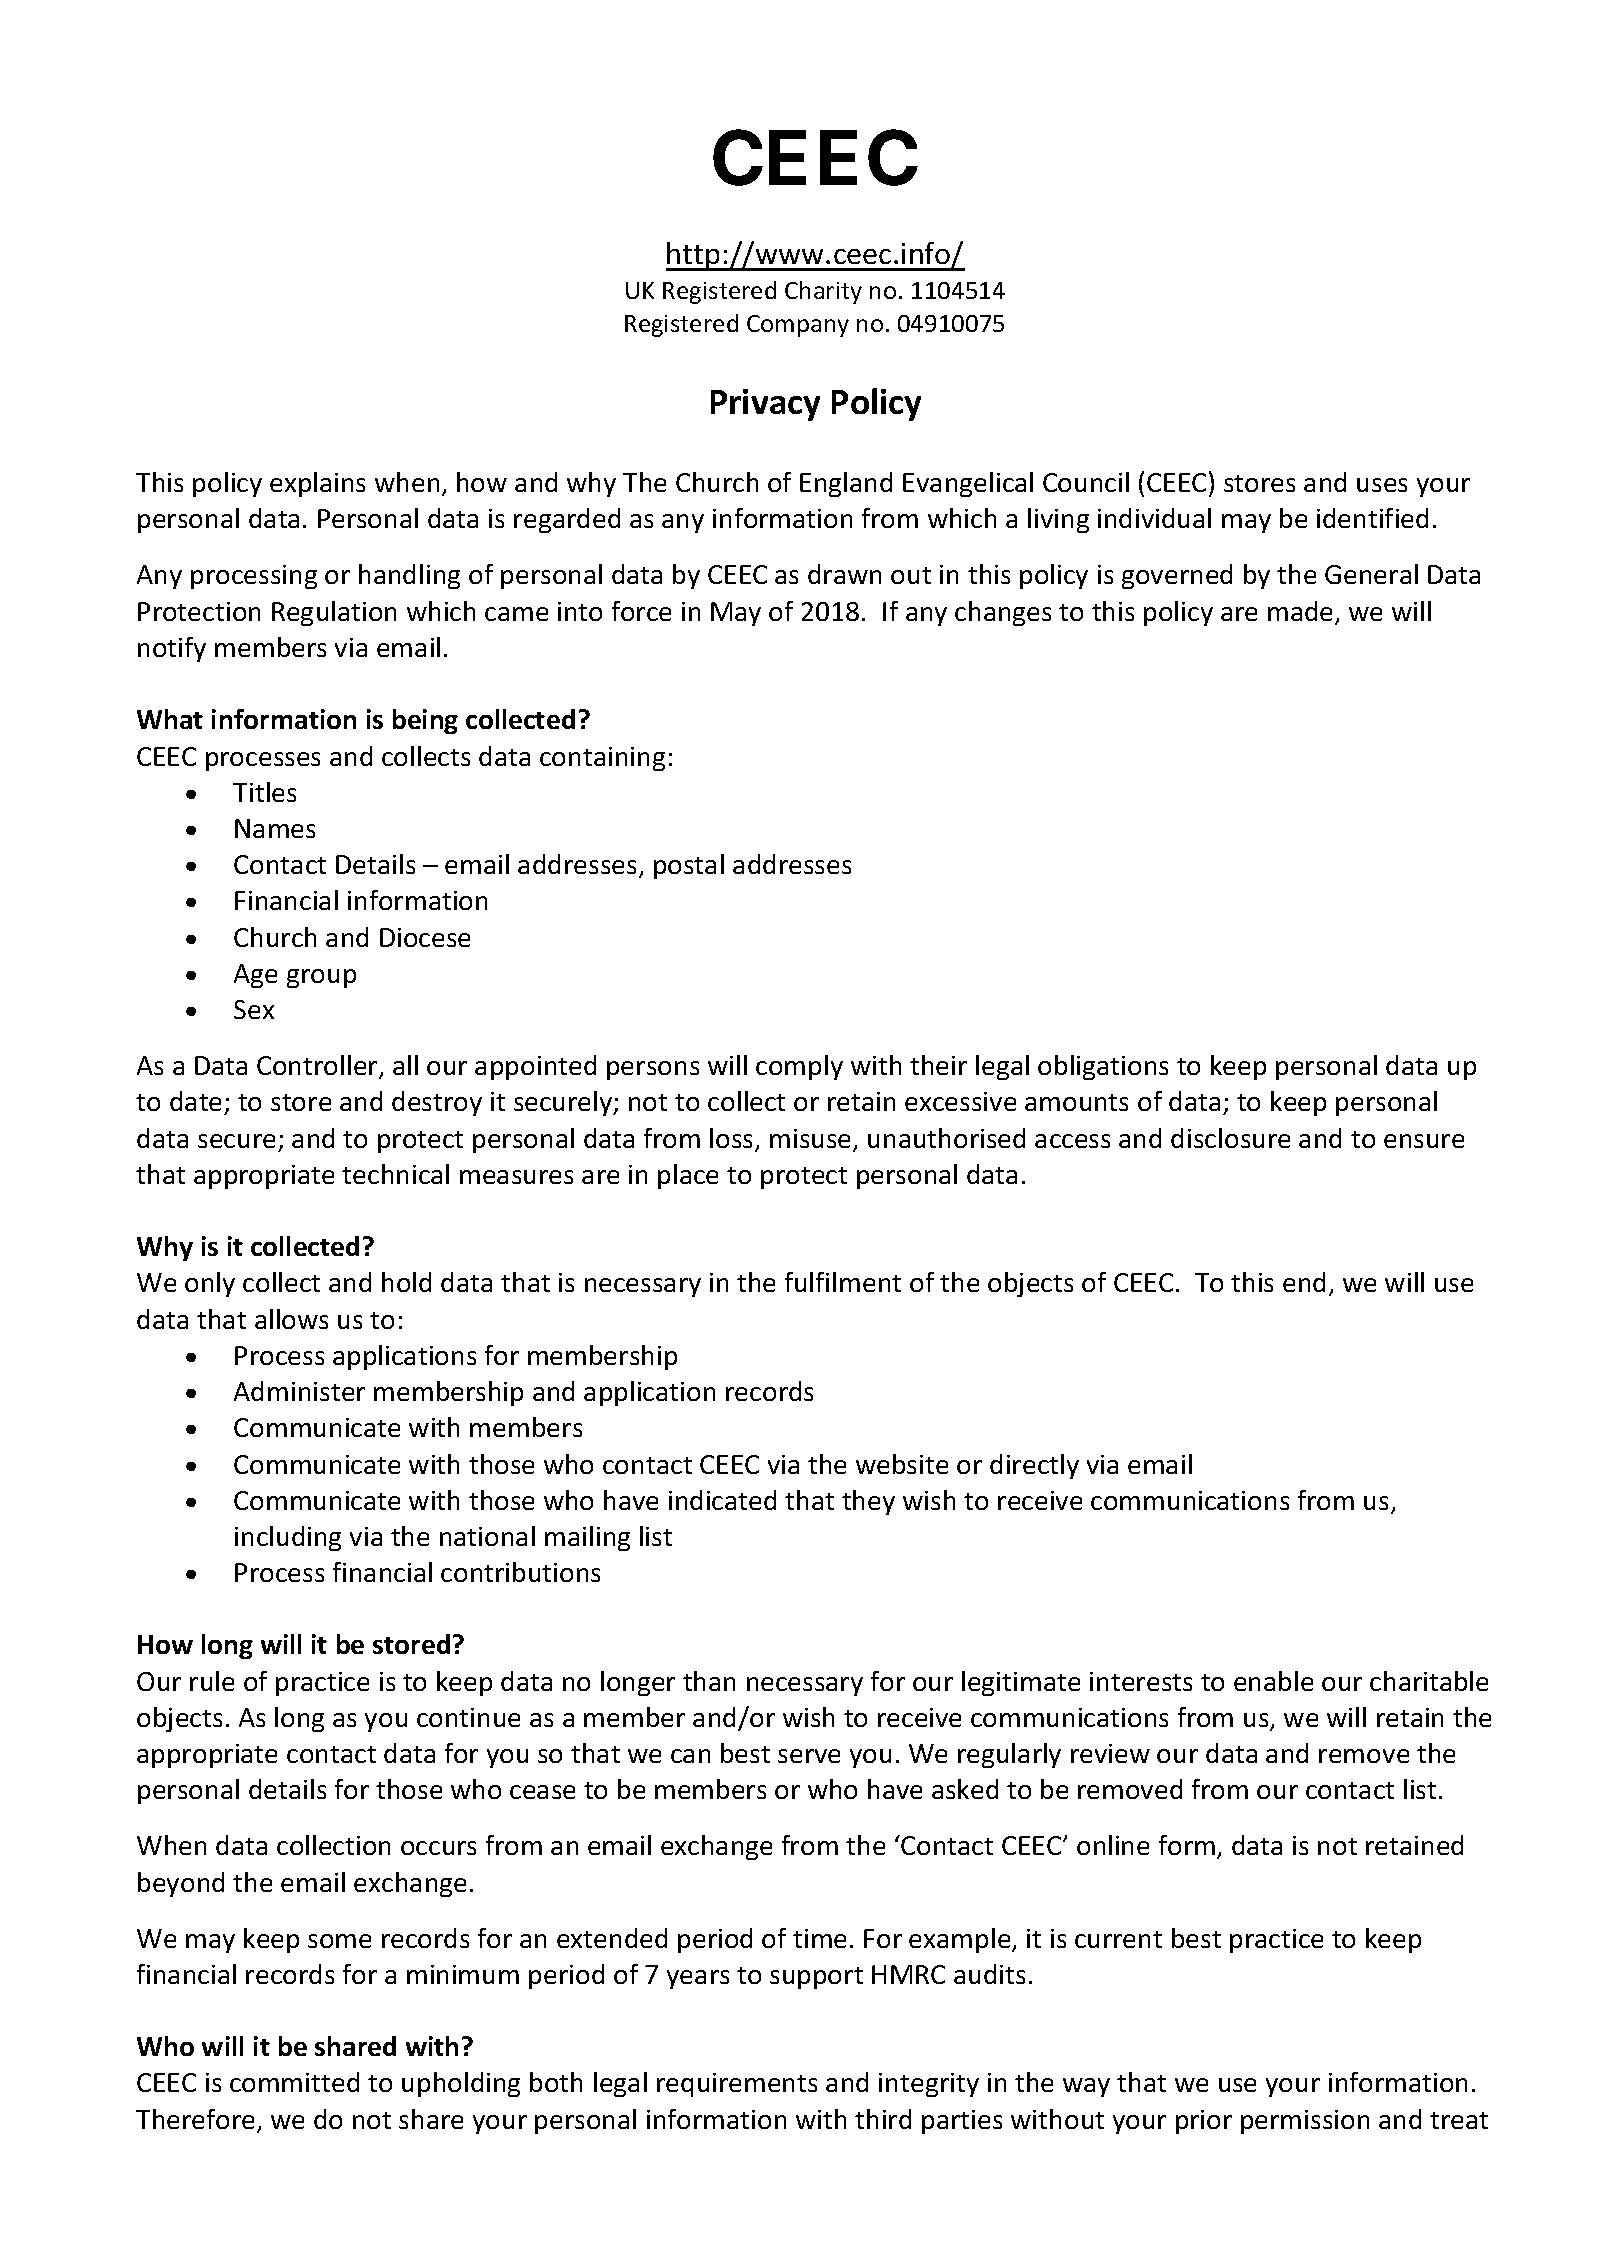 This image has width=1604, height=2268. I want to click on explains, so click(317, 484).
